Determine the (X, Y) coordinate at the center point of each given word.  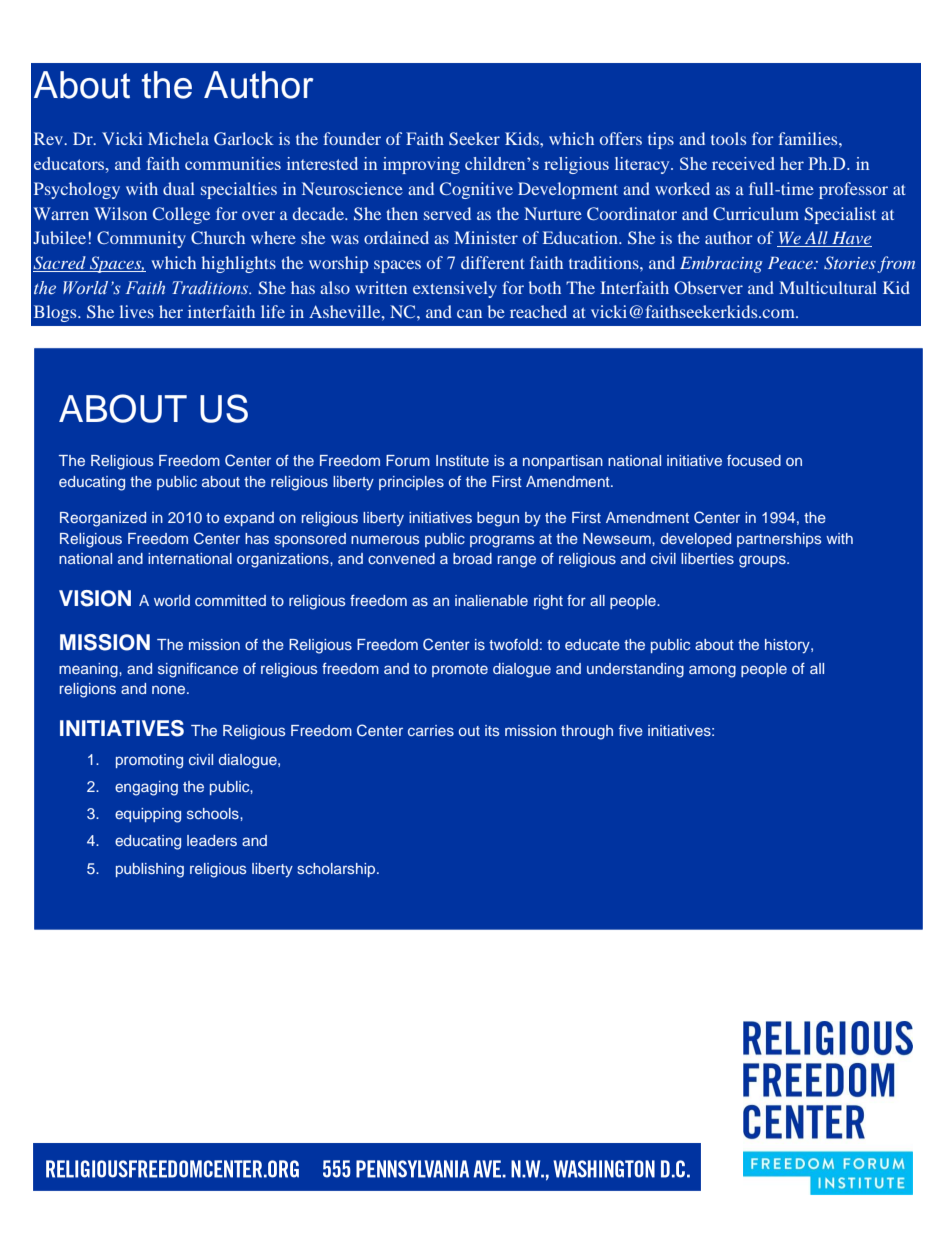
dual (179, 188)
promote (460, 670)
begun (498, 519)
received (743, 163)
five (631, 730)
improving (421, 165)
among (712, 671)
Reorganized (103, 519)
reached (538, 311)
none (170, 689)
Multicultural (828, 287)
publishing (150, 870)
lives (137, 311)
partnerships (779, 540)
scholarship (337, 870)
